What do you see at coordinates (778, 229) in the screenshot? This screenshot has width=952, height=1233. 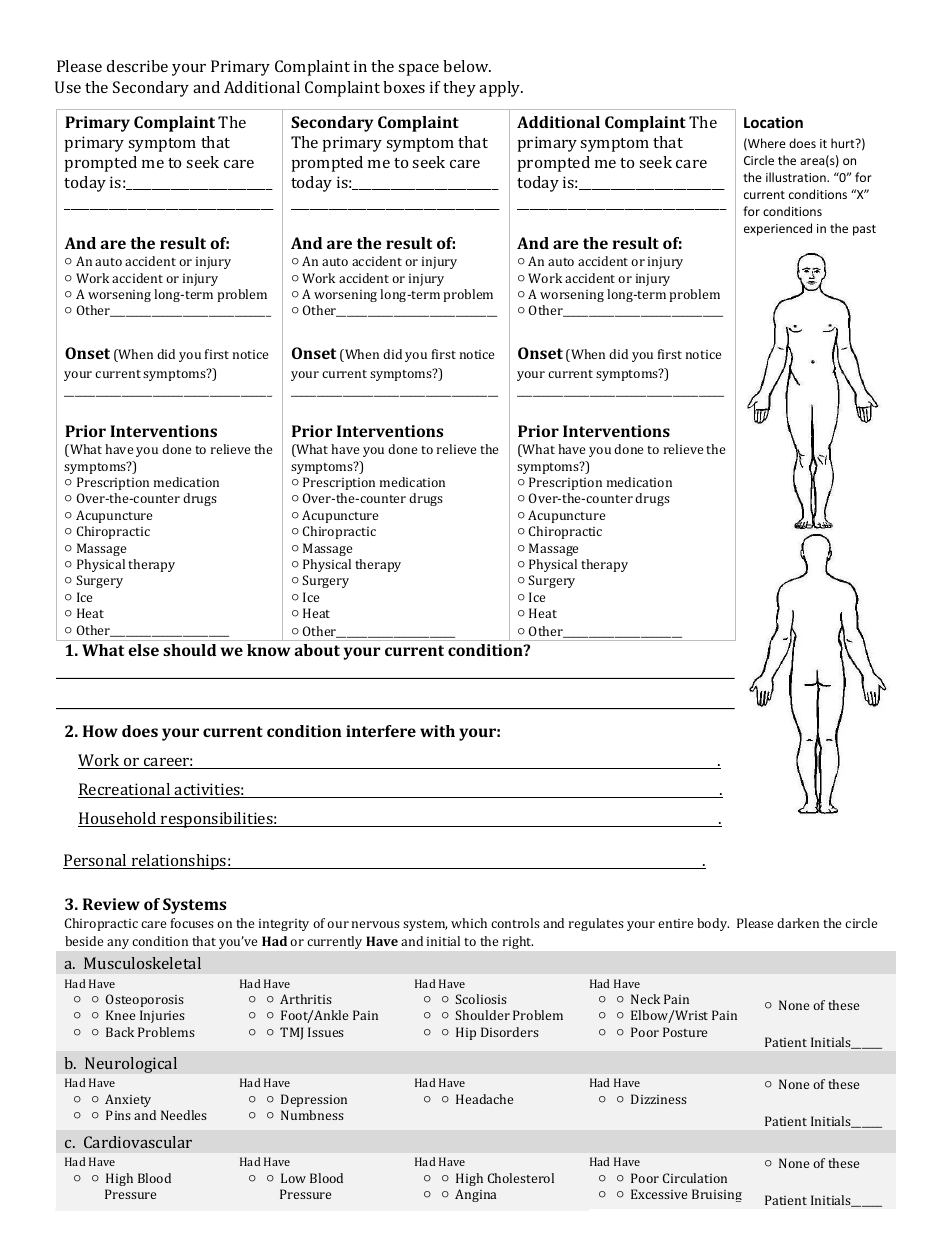 I see `experienced` at bounding box center [778, 229].
